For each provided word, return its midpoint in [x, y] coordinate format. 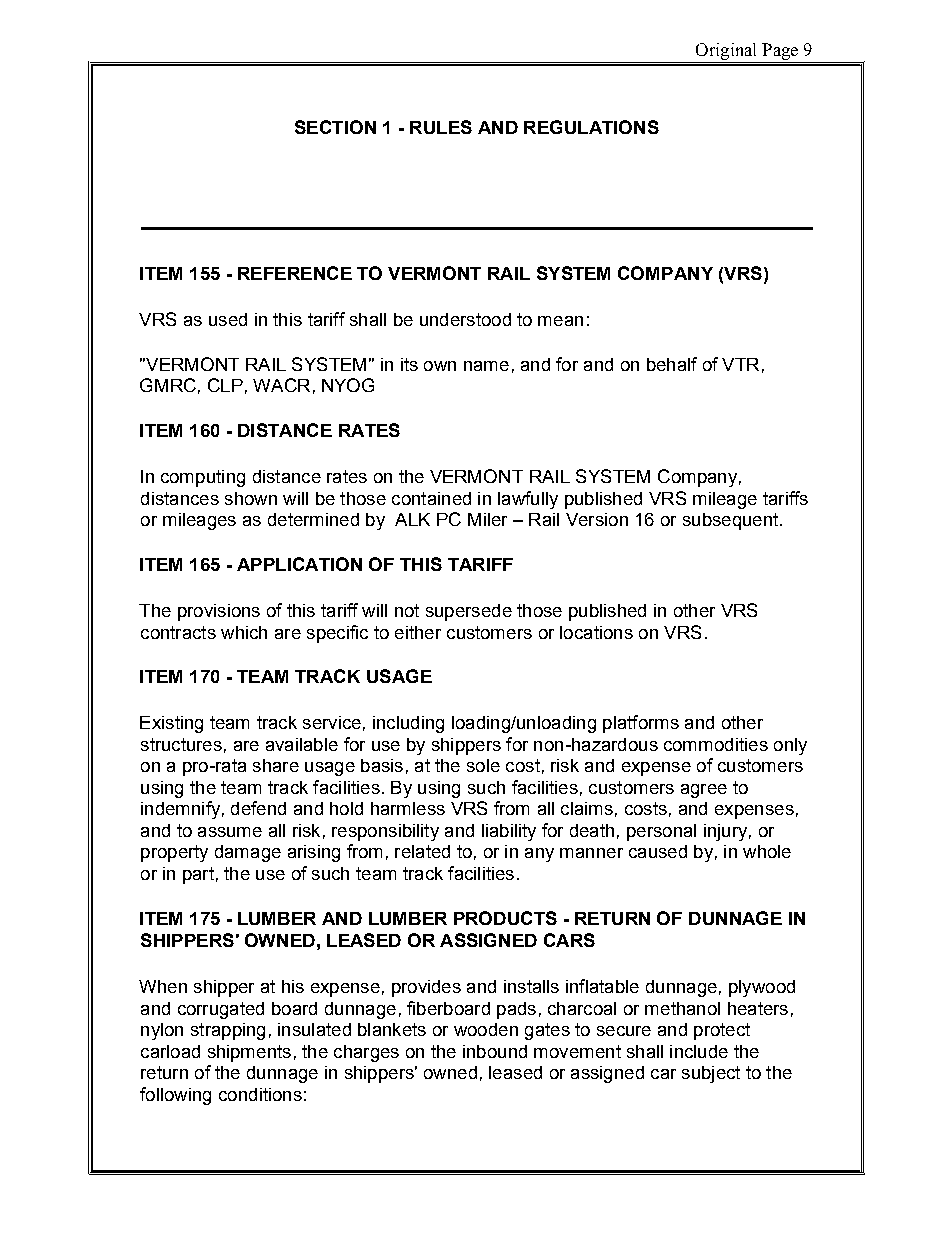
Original [727, 53]
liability [509, 832]
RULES [441, 127]
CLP [225, 385]
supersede [469, 612]
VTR [740, 364]
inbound [495, 1051]
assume [230, 832]
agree [704, 791]
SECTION [335, 127]
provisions [219, 612]
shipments [249, 1053]
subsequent [732, 521]
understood [465, 319]
